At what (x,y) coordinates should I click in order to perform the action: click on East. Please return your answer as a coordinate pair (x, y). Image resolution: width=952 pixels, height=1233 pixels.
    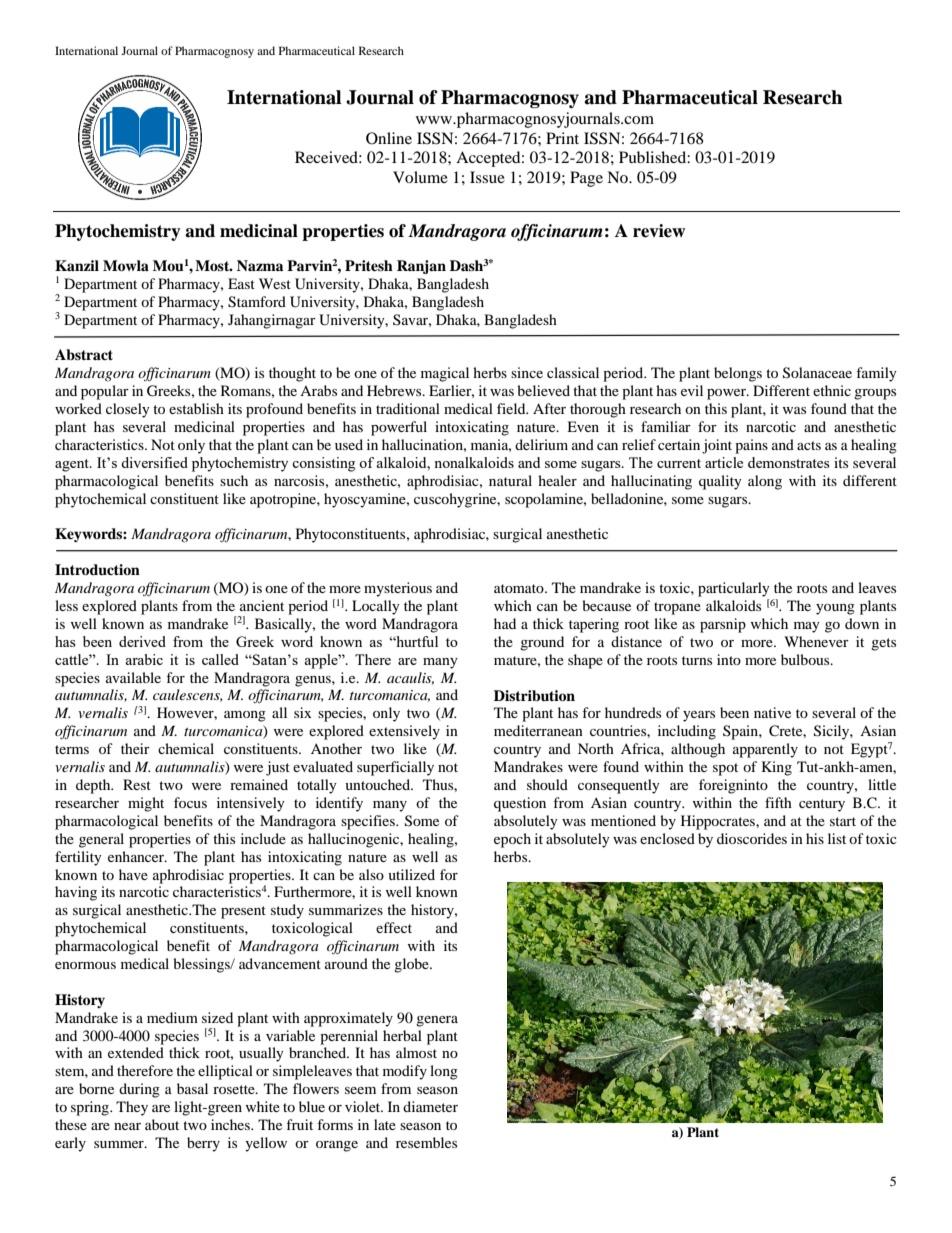
    Looking at the image, I should click on (241, 283).
